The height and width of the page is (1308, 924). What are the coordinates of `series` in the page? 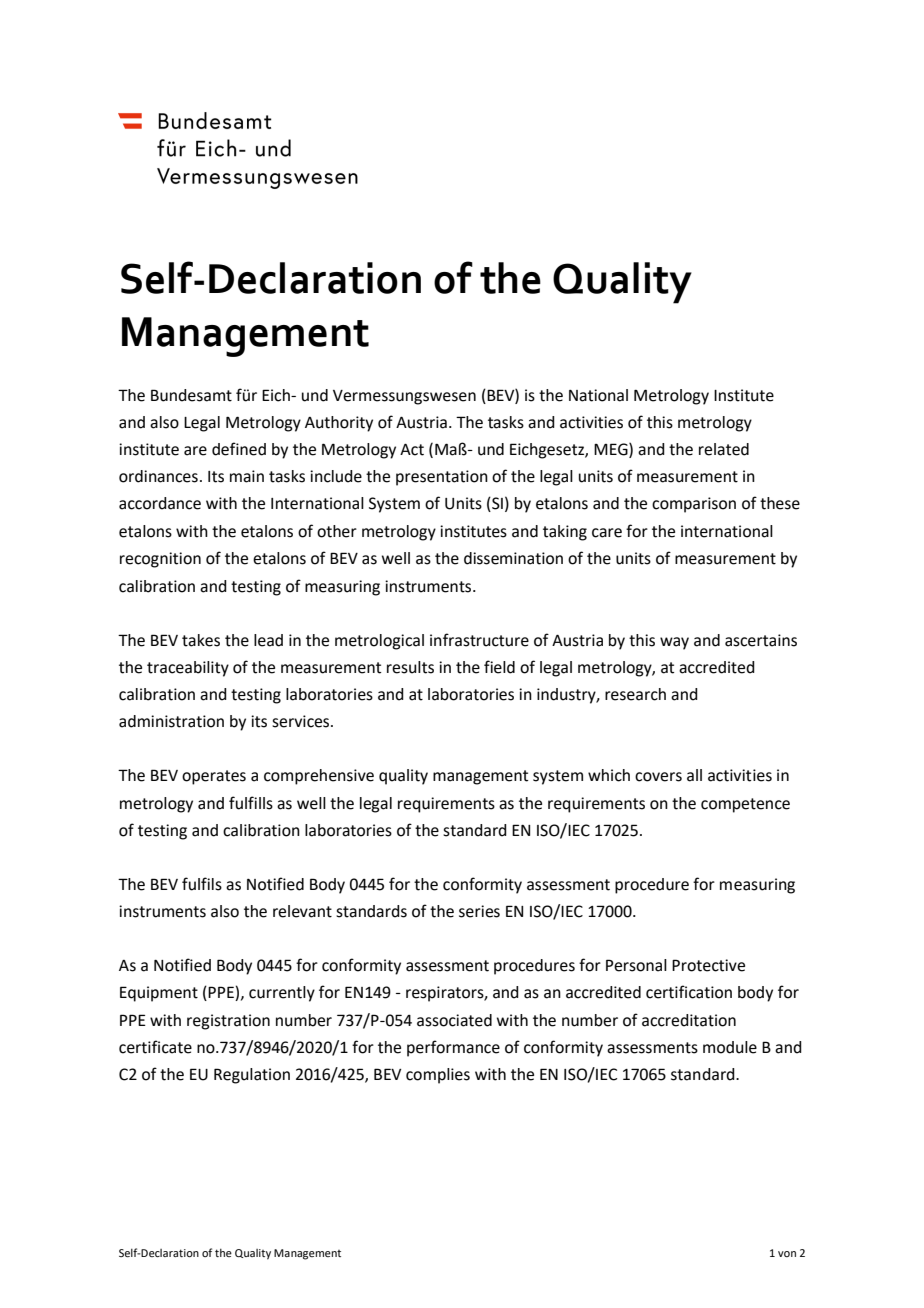 It's located at (479, 911).
